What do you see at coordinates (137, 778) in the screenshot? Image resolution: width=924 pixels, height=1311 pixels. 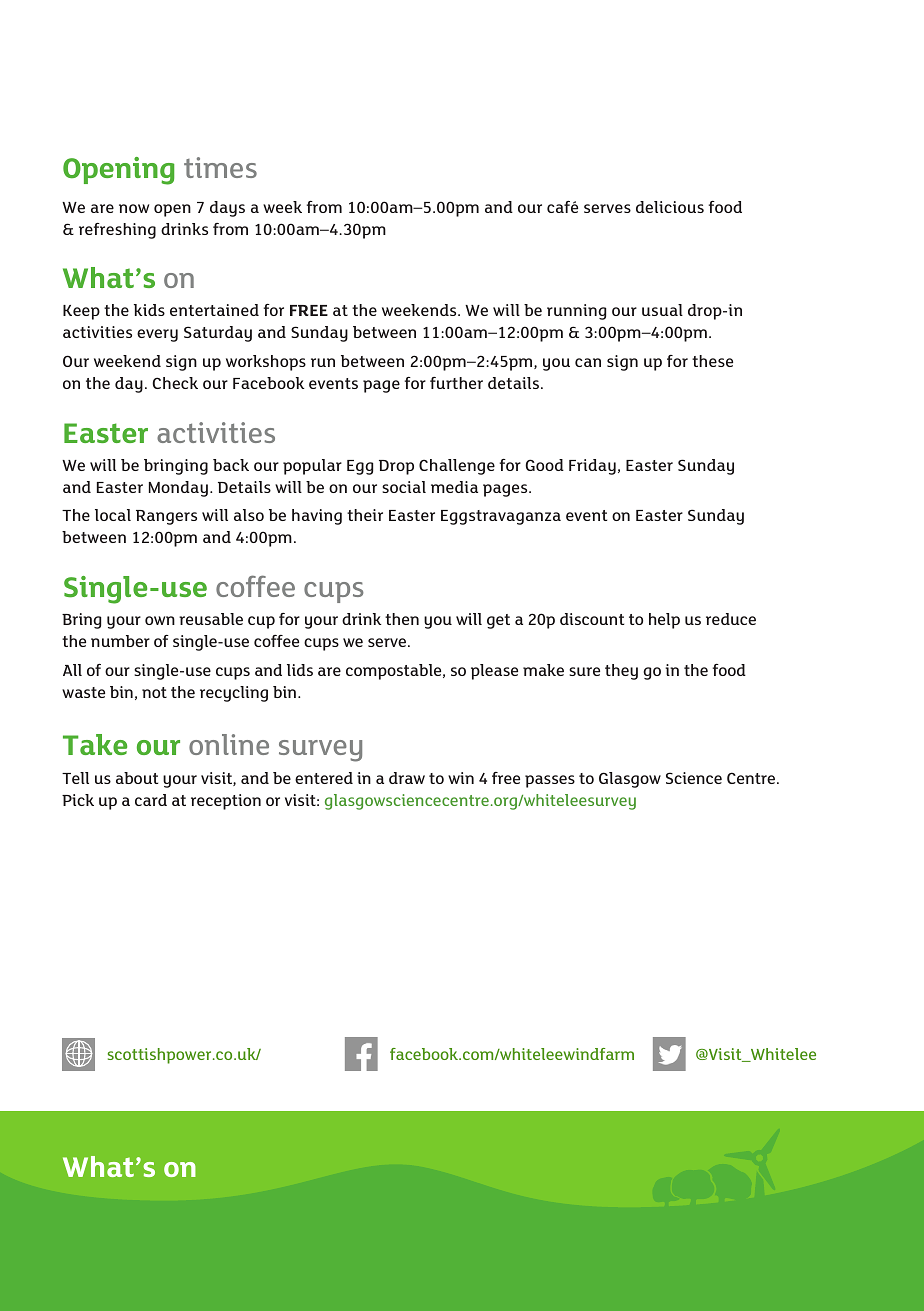 I see `about` at bounding box center [137, 778].
